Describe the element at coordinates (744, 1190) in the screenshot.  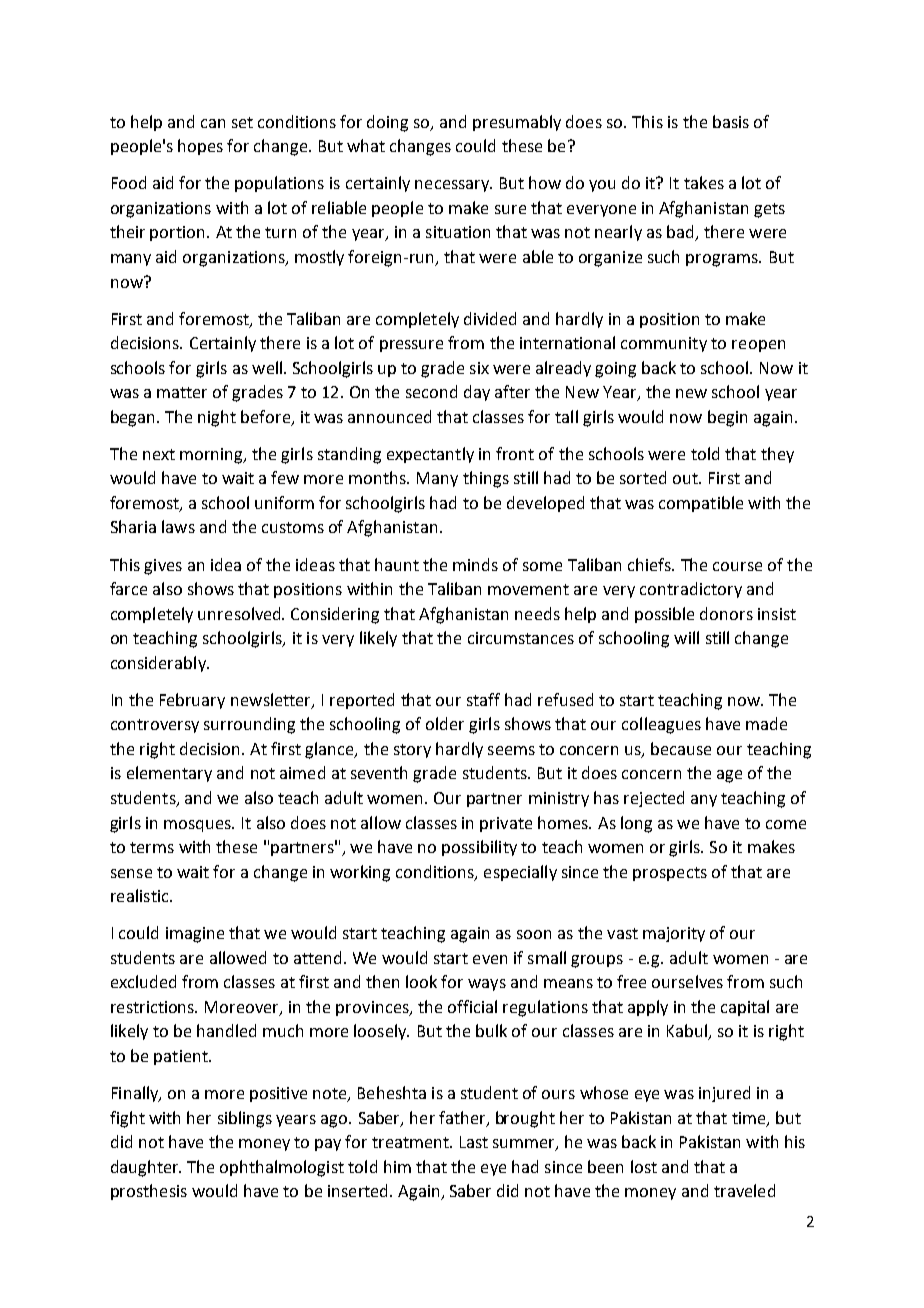
I see `traveled` at that location.
